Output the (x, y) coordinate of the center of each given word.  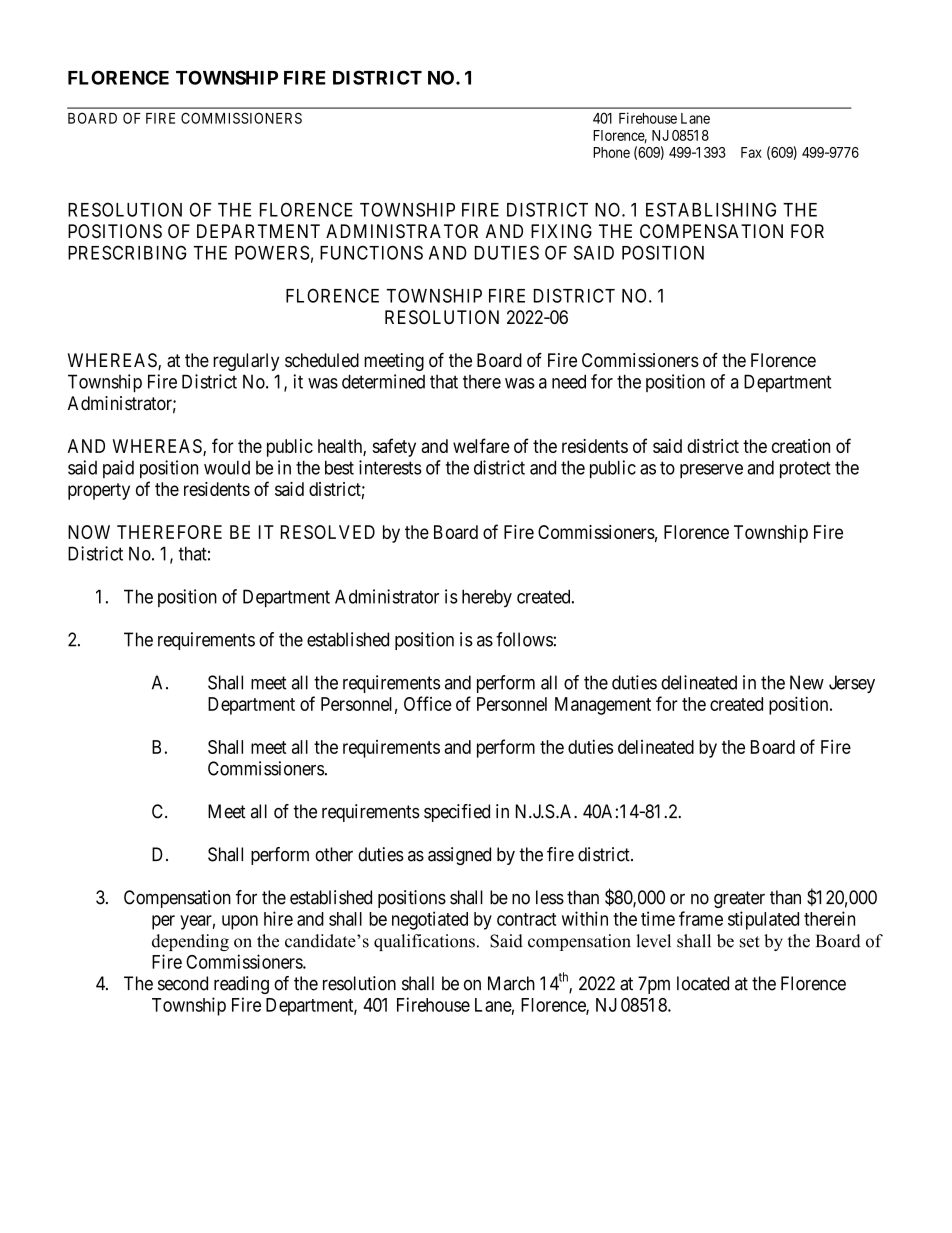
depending (190, 942)
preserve (711, 471)
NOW (89, 532)
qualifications (424, 942)
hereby (487, 598)
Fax (751, 152)
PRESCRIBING (127, 252)
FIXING (561, 231)
